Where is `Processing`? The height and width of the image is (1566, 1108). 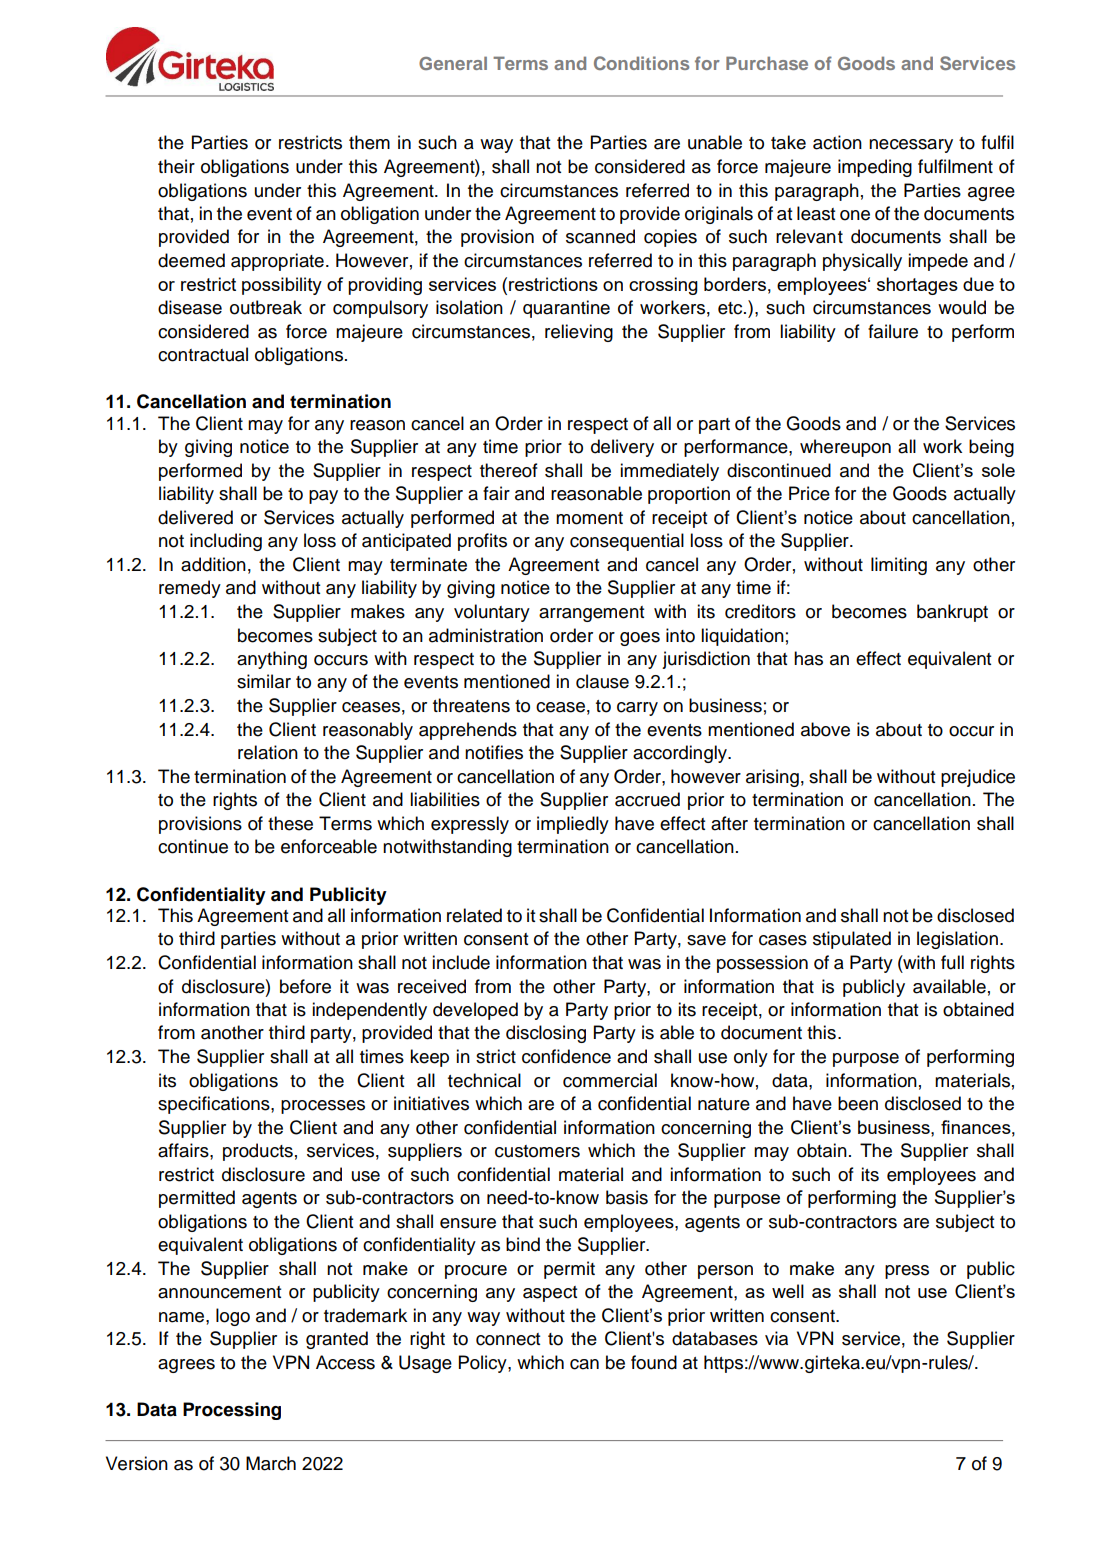
Processing is located at coordinates (232, 1411).
